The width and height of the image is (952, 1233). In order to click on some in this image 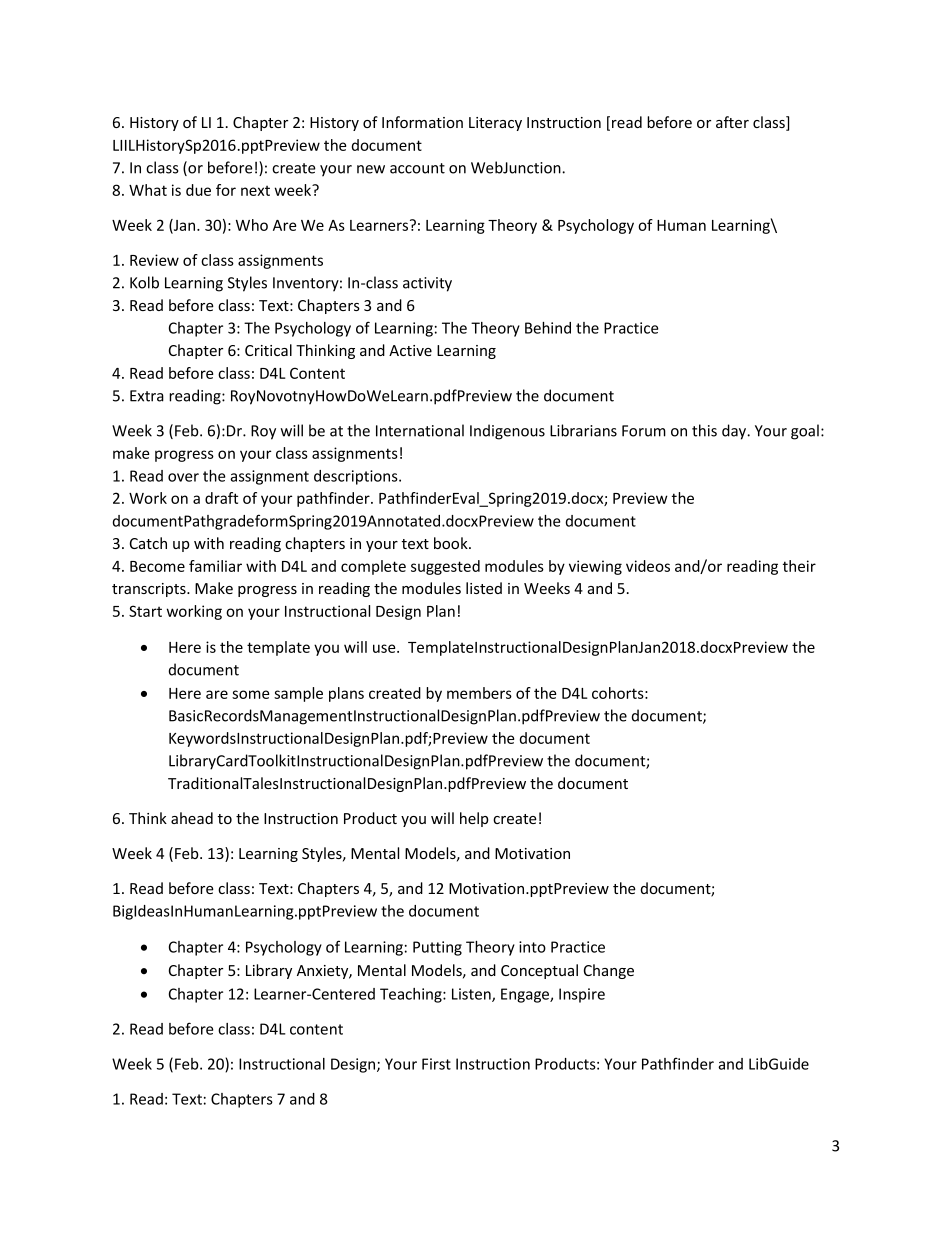, I will do `click(250, 694)`.
